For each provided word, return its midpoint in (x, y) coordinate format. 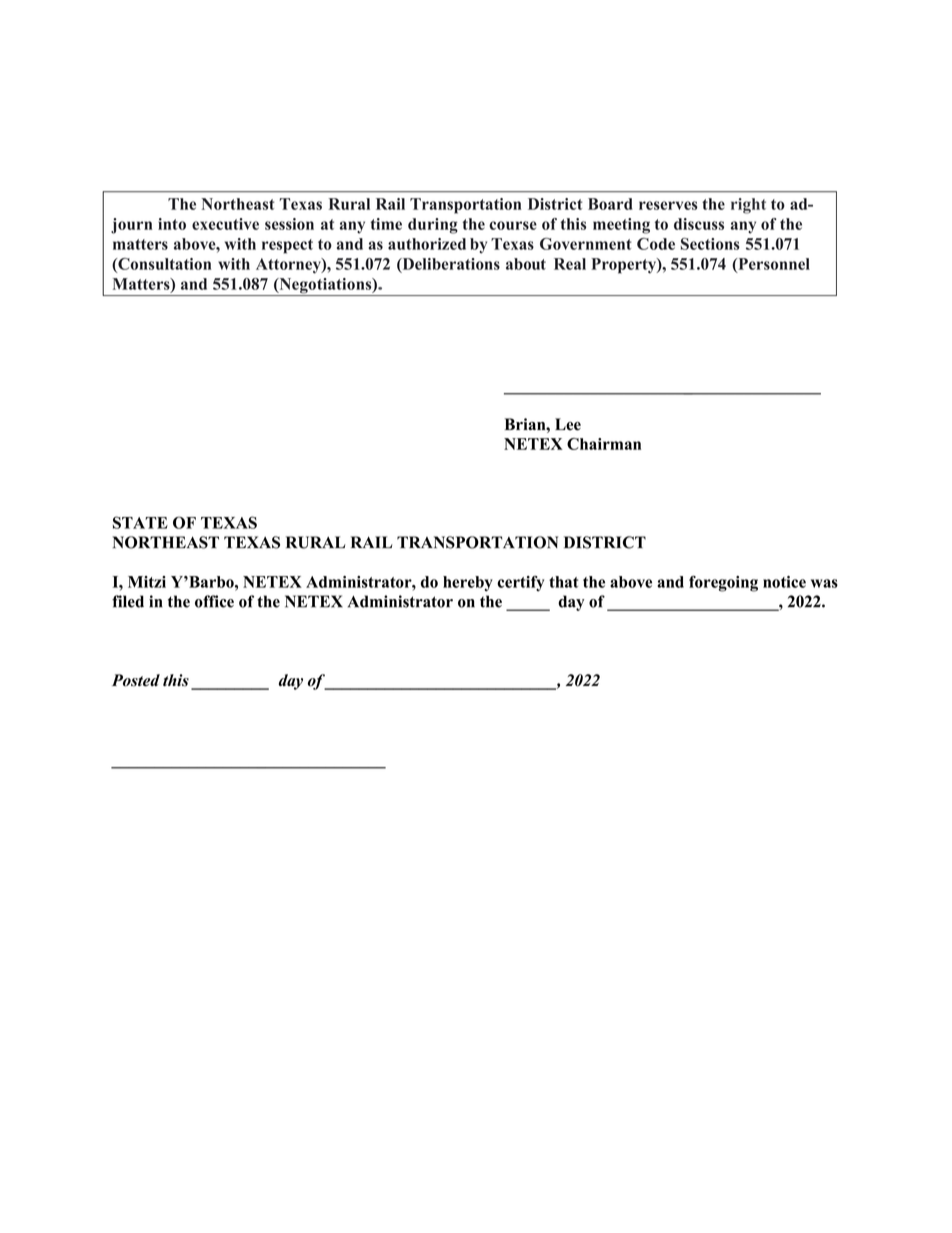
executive (225, 224)
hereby (468, 584)
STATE (140, 522)
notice (784, 582)
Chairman (604, 444)
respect (287, 246)
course (513, 225)
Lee (568, 424)
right (748, 206)
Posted (136, 680)
